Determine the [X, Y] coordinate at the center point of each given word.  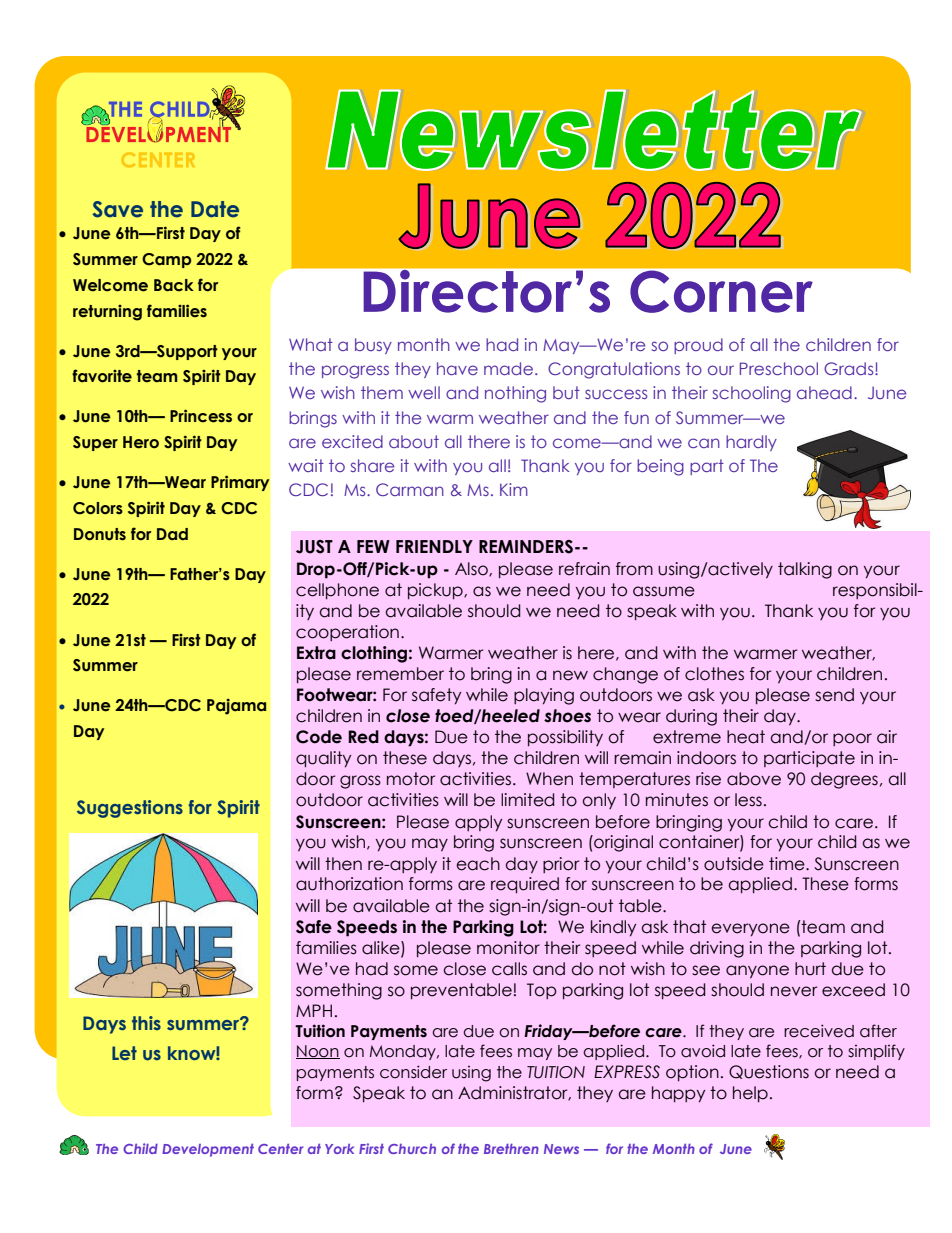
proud [698, 346]
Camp [166, 260]
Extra [316, 653]
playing [544, 696]
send [834, 695]
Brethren [511, 1149]
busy [373, 346]
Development [208, 1150]
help [750, 1094]
